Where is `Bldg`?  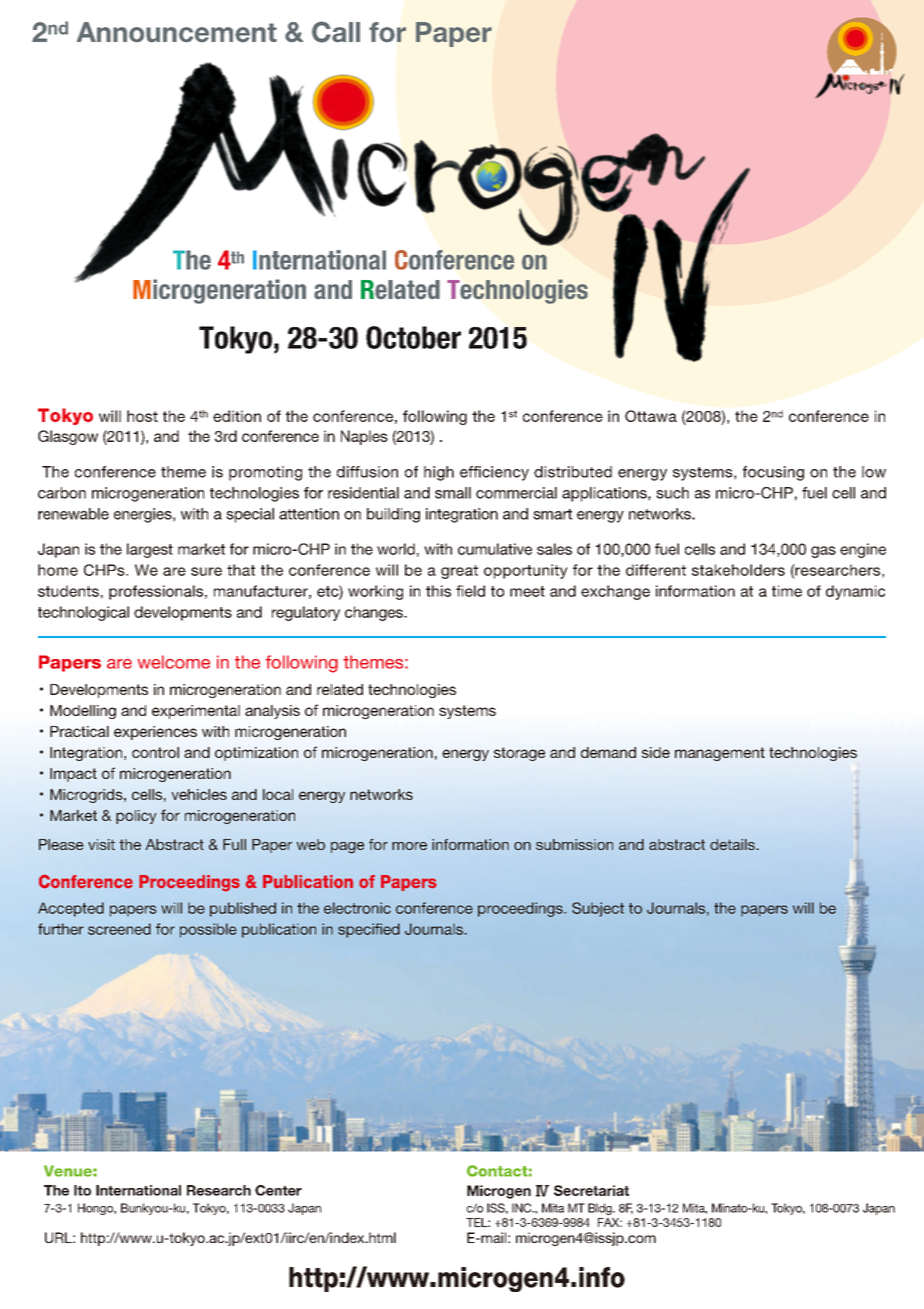 Bldg is located at coordinates (601, 1209).
